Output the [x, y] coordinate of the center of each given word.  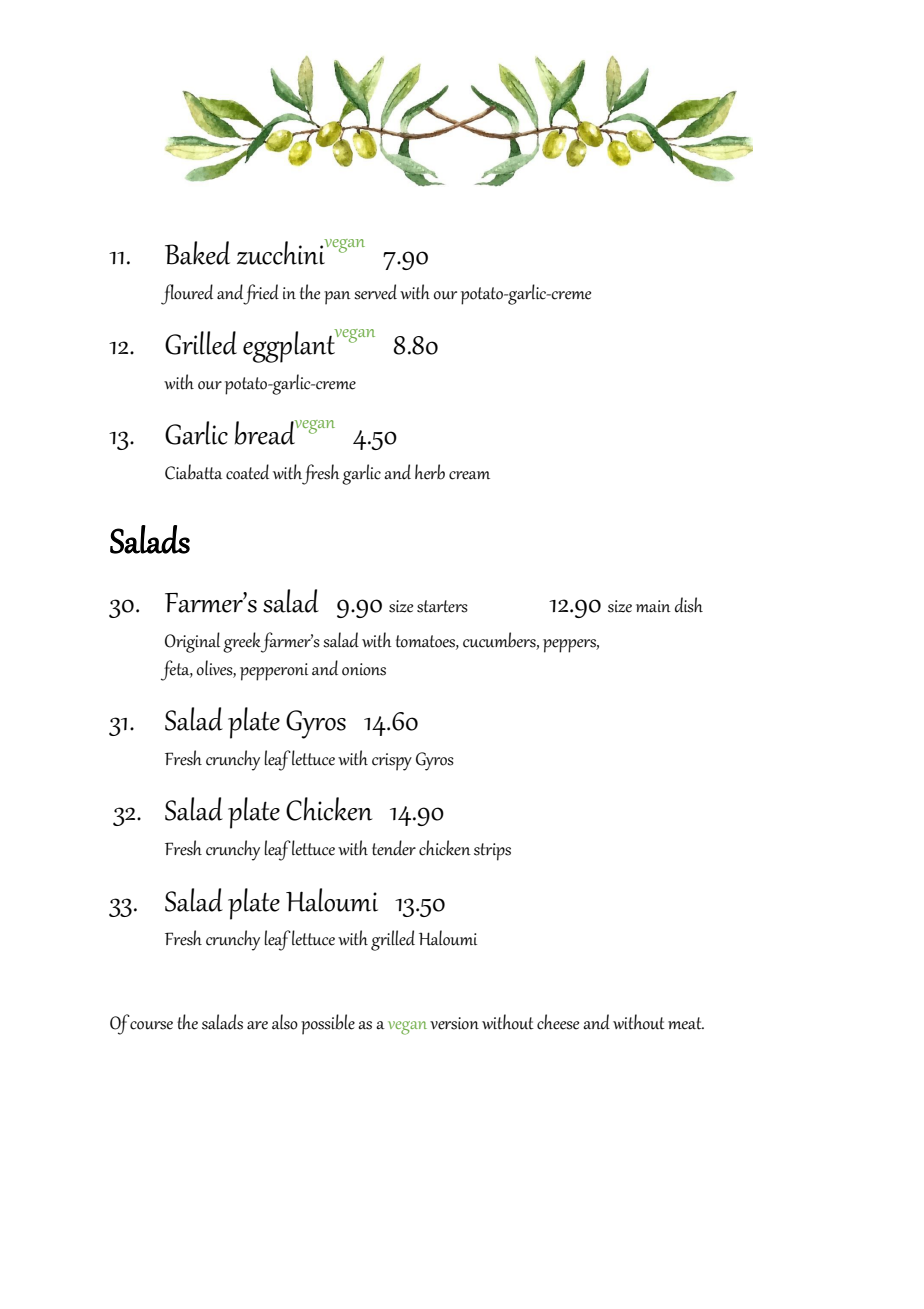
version [454, 1023]
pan [337, 298]
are [257, 1025]
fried [261, 294]
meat [686, 1023]
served [375, 292]
